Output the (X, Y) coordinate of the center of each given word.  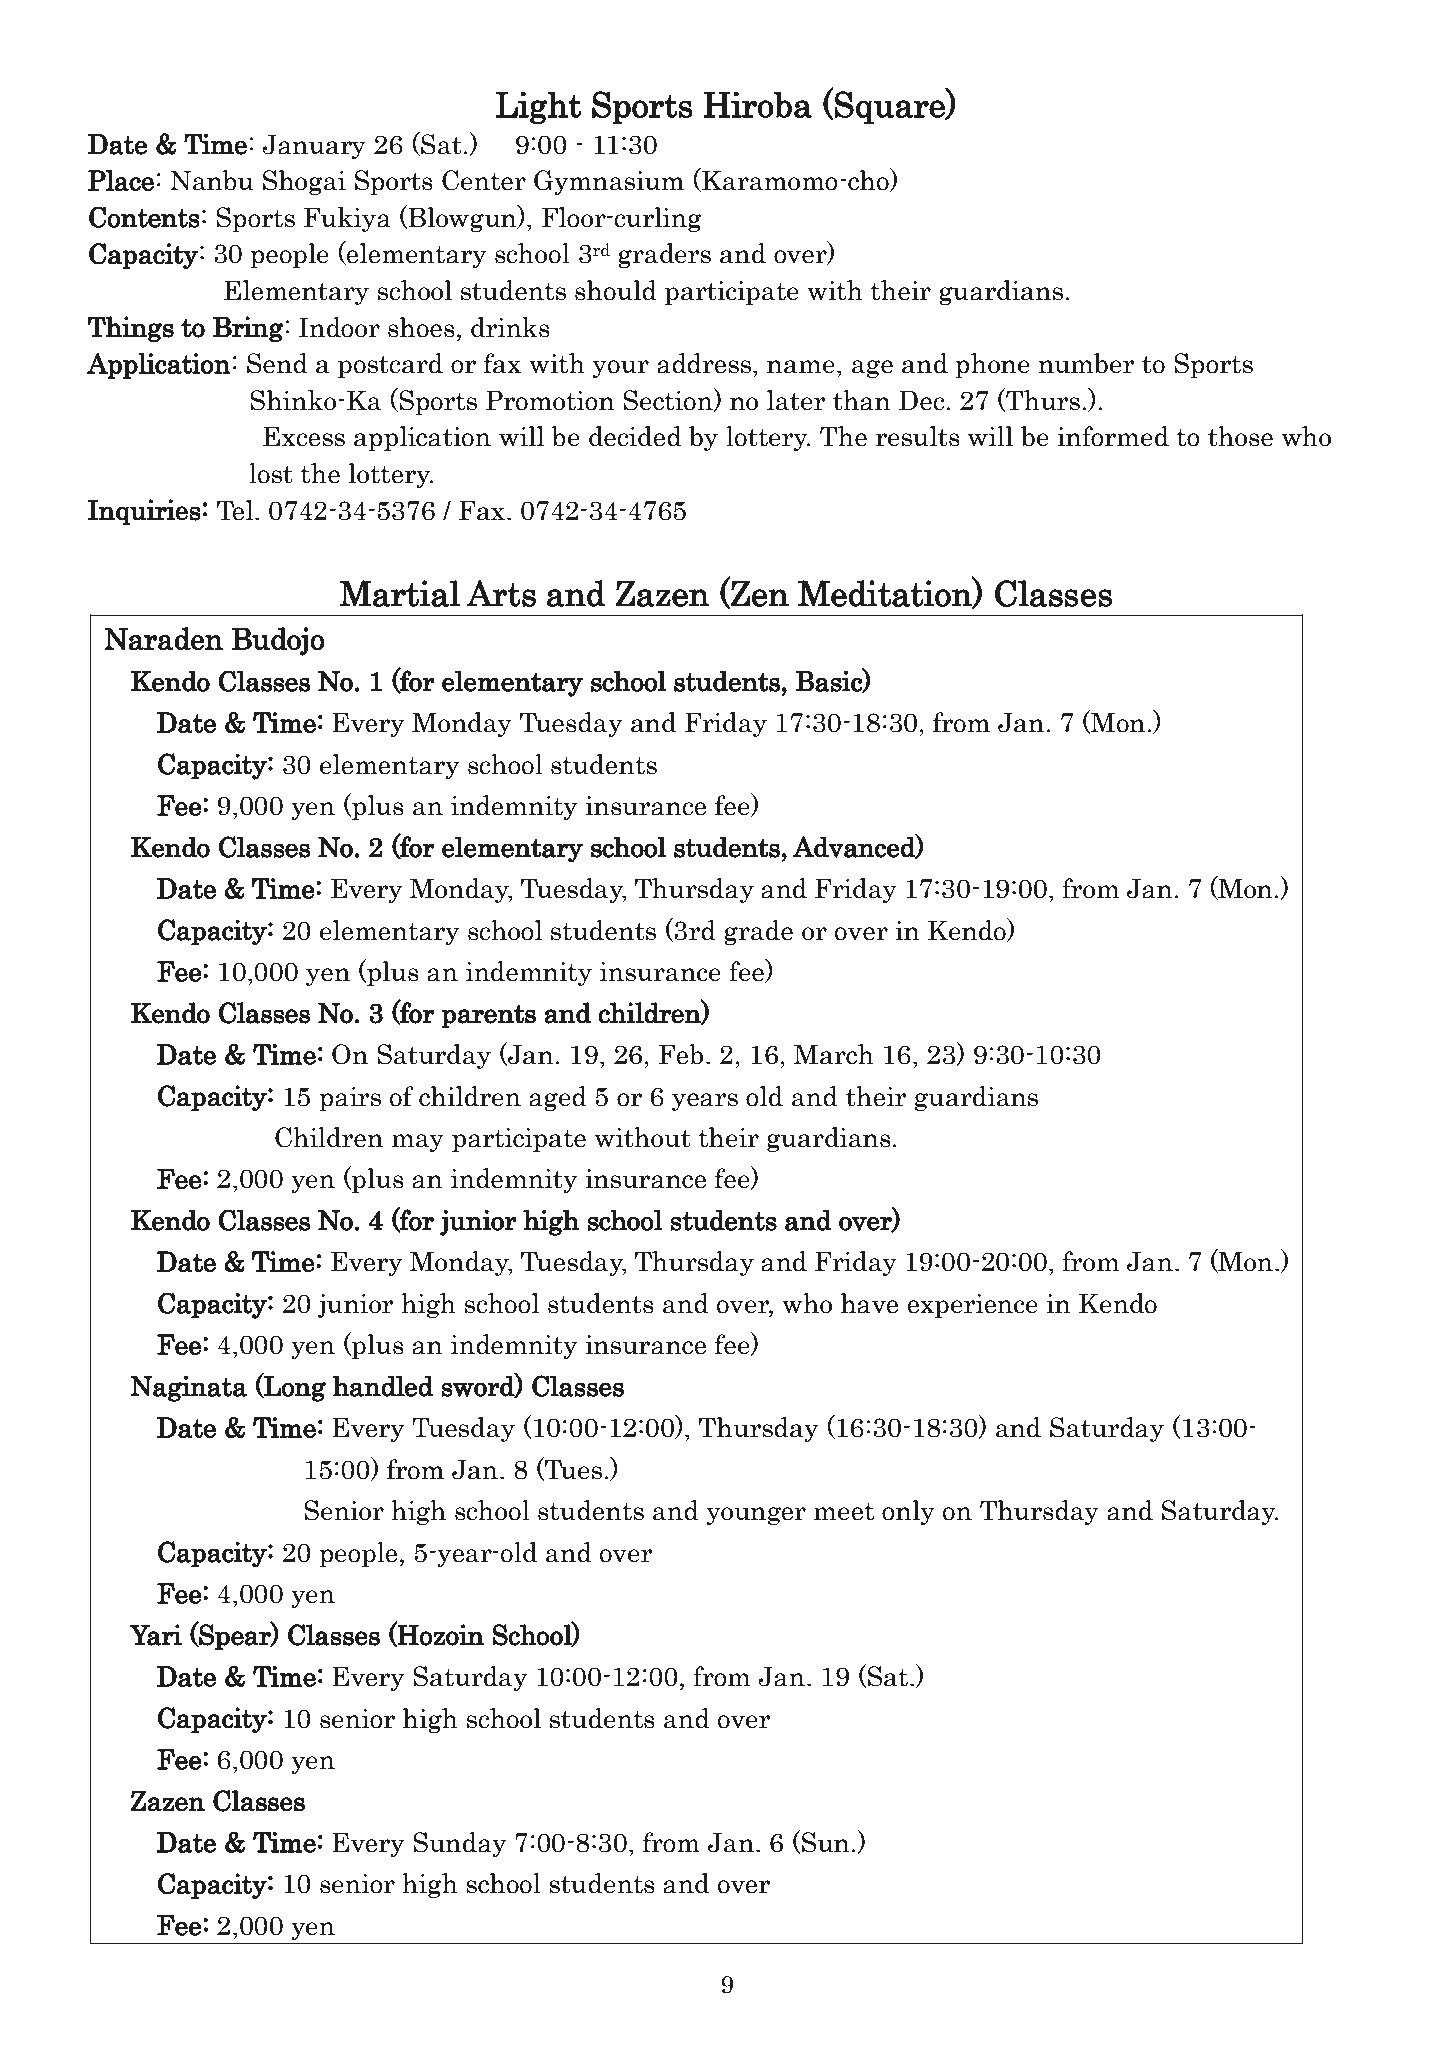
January (314, 146)
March (834, 1054)
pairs (350, 1099)
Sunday (459, 1844)
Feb (681, 1054)
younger (756, 1516)
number (1087, 363)
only (908, 1512)
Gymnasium (609, 182)
